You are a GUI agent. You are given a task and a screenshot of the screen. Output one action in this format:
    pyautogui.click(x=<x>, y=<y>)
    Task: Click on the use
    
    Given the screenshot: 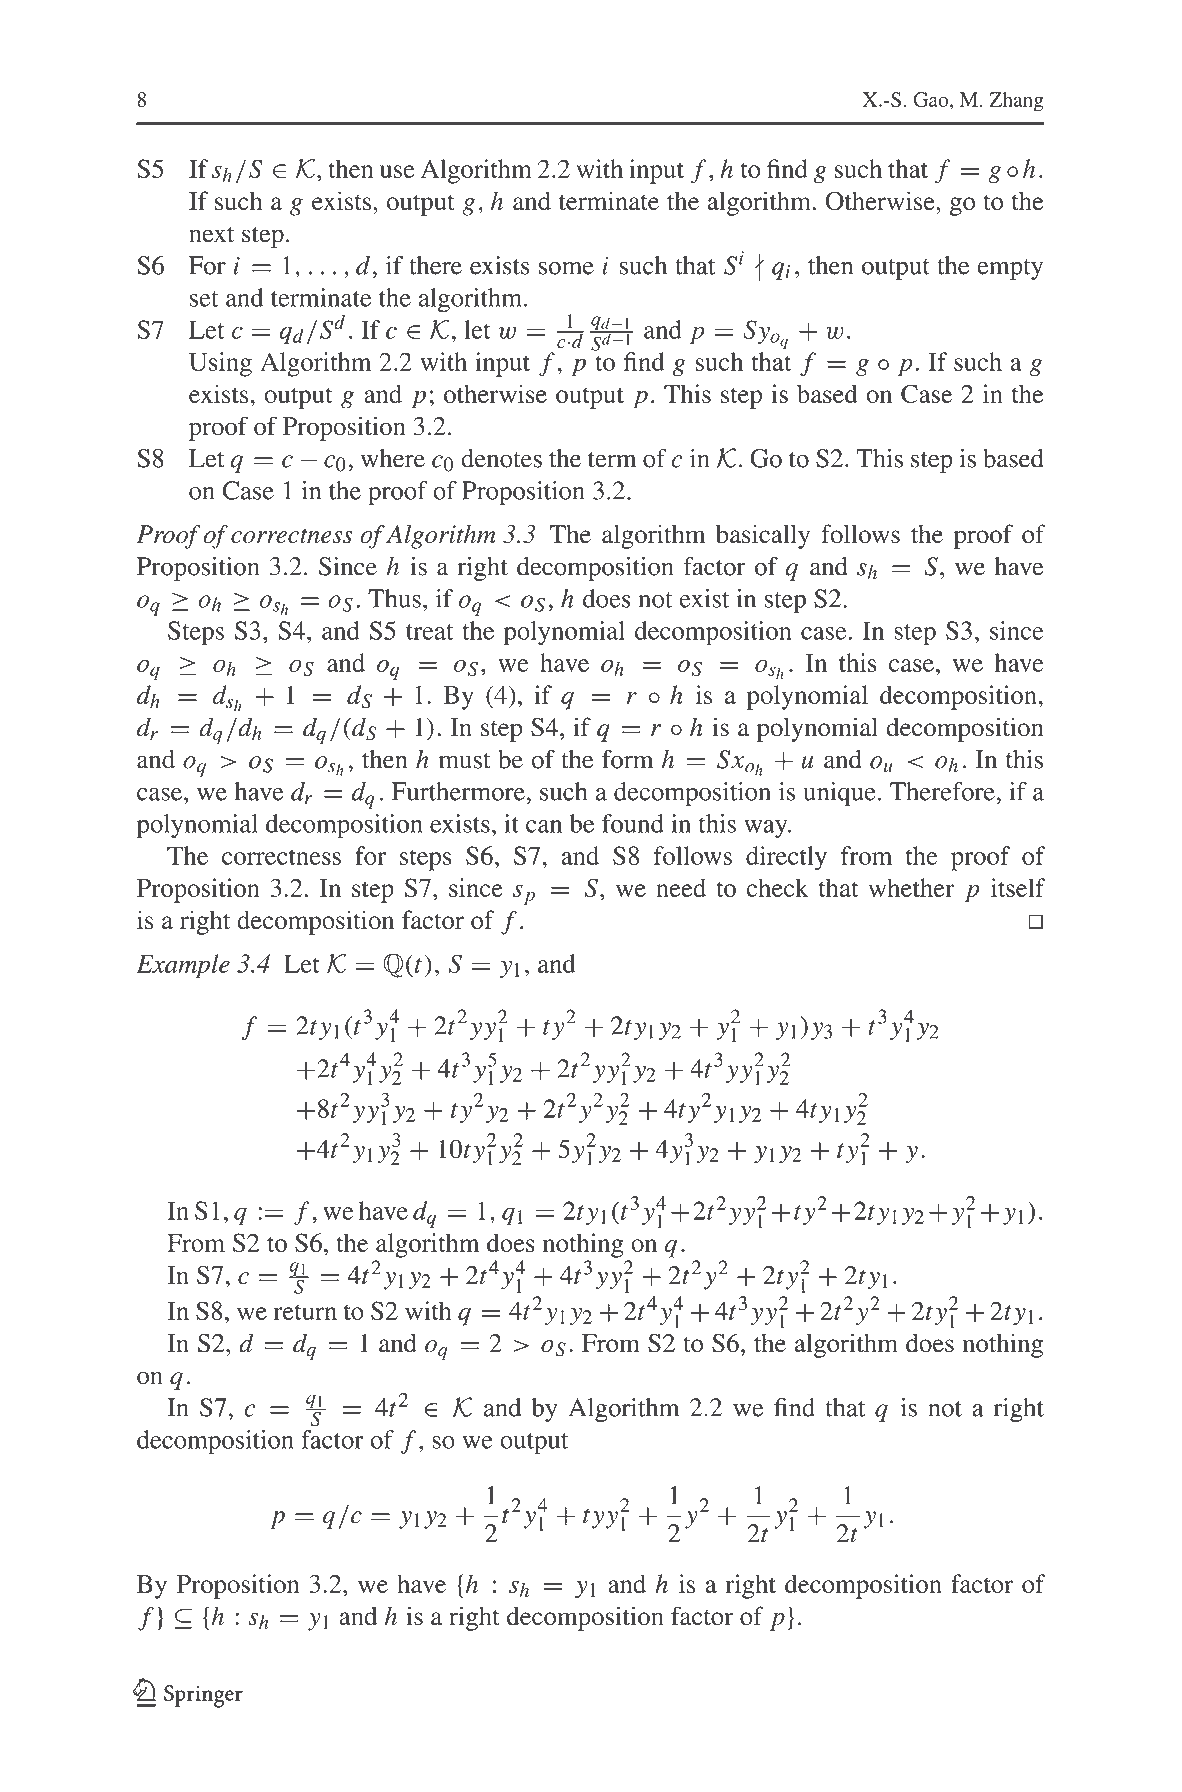 What is the action you would take?
    pyautogui.click(x=397, y=171)
